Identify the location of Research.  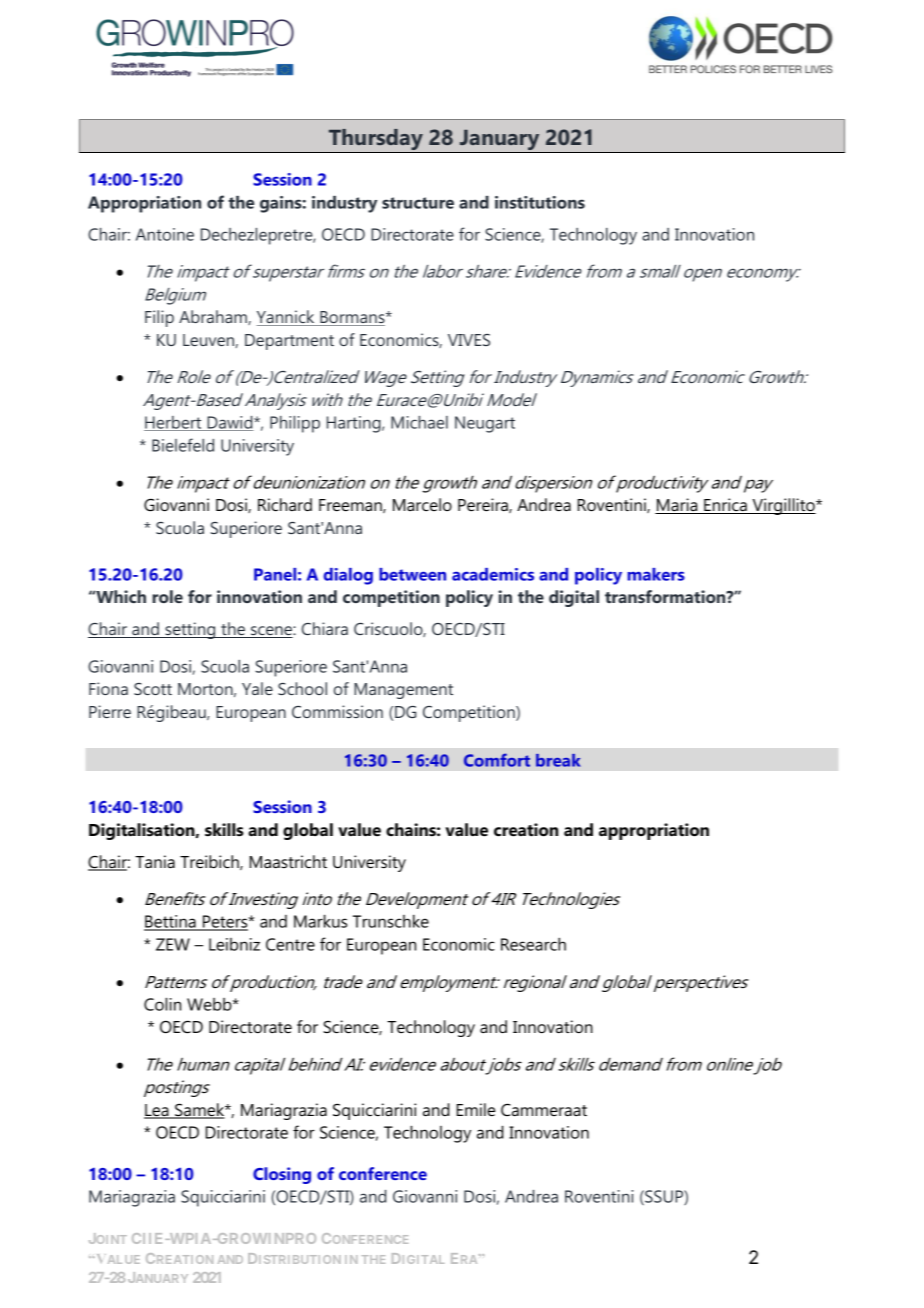
(533, 944).
